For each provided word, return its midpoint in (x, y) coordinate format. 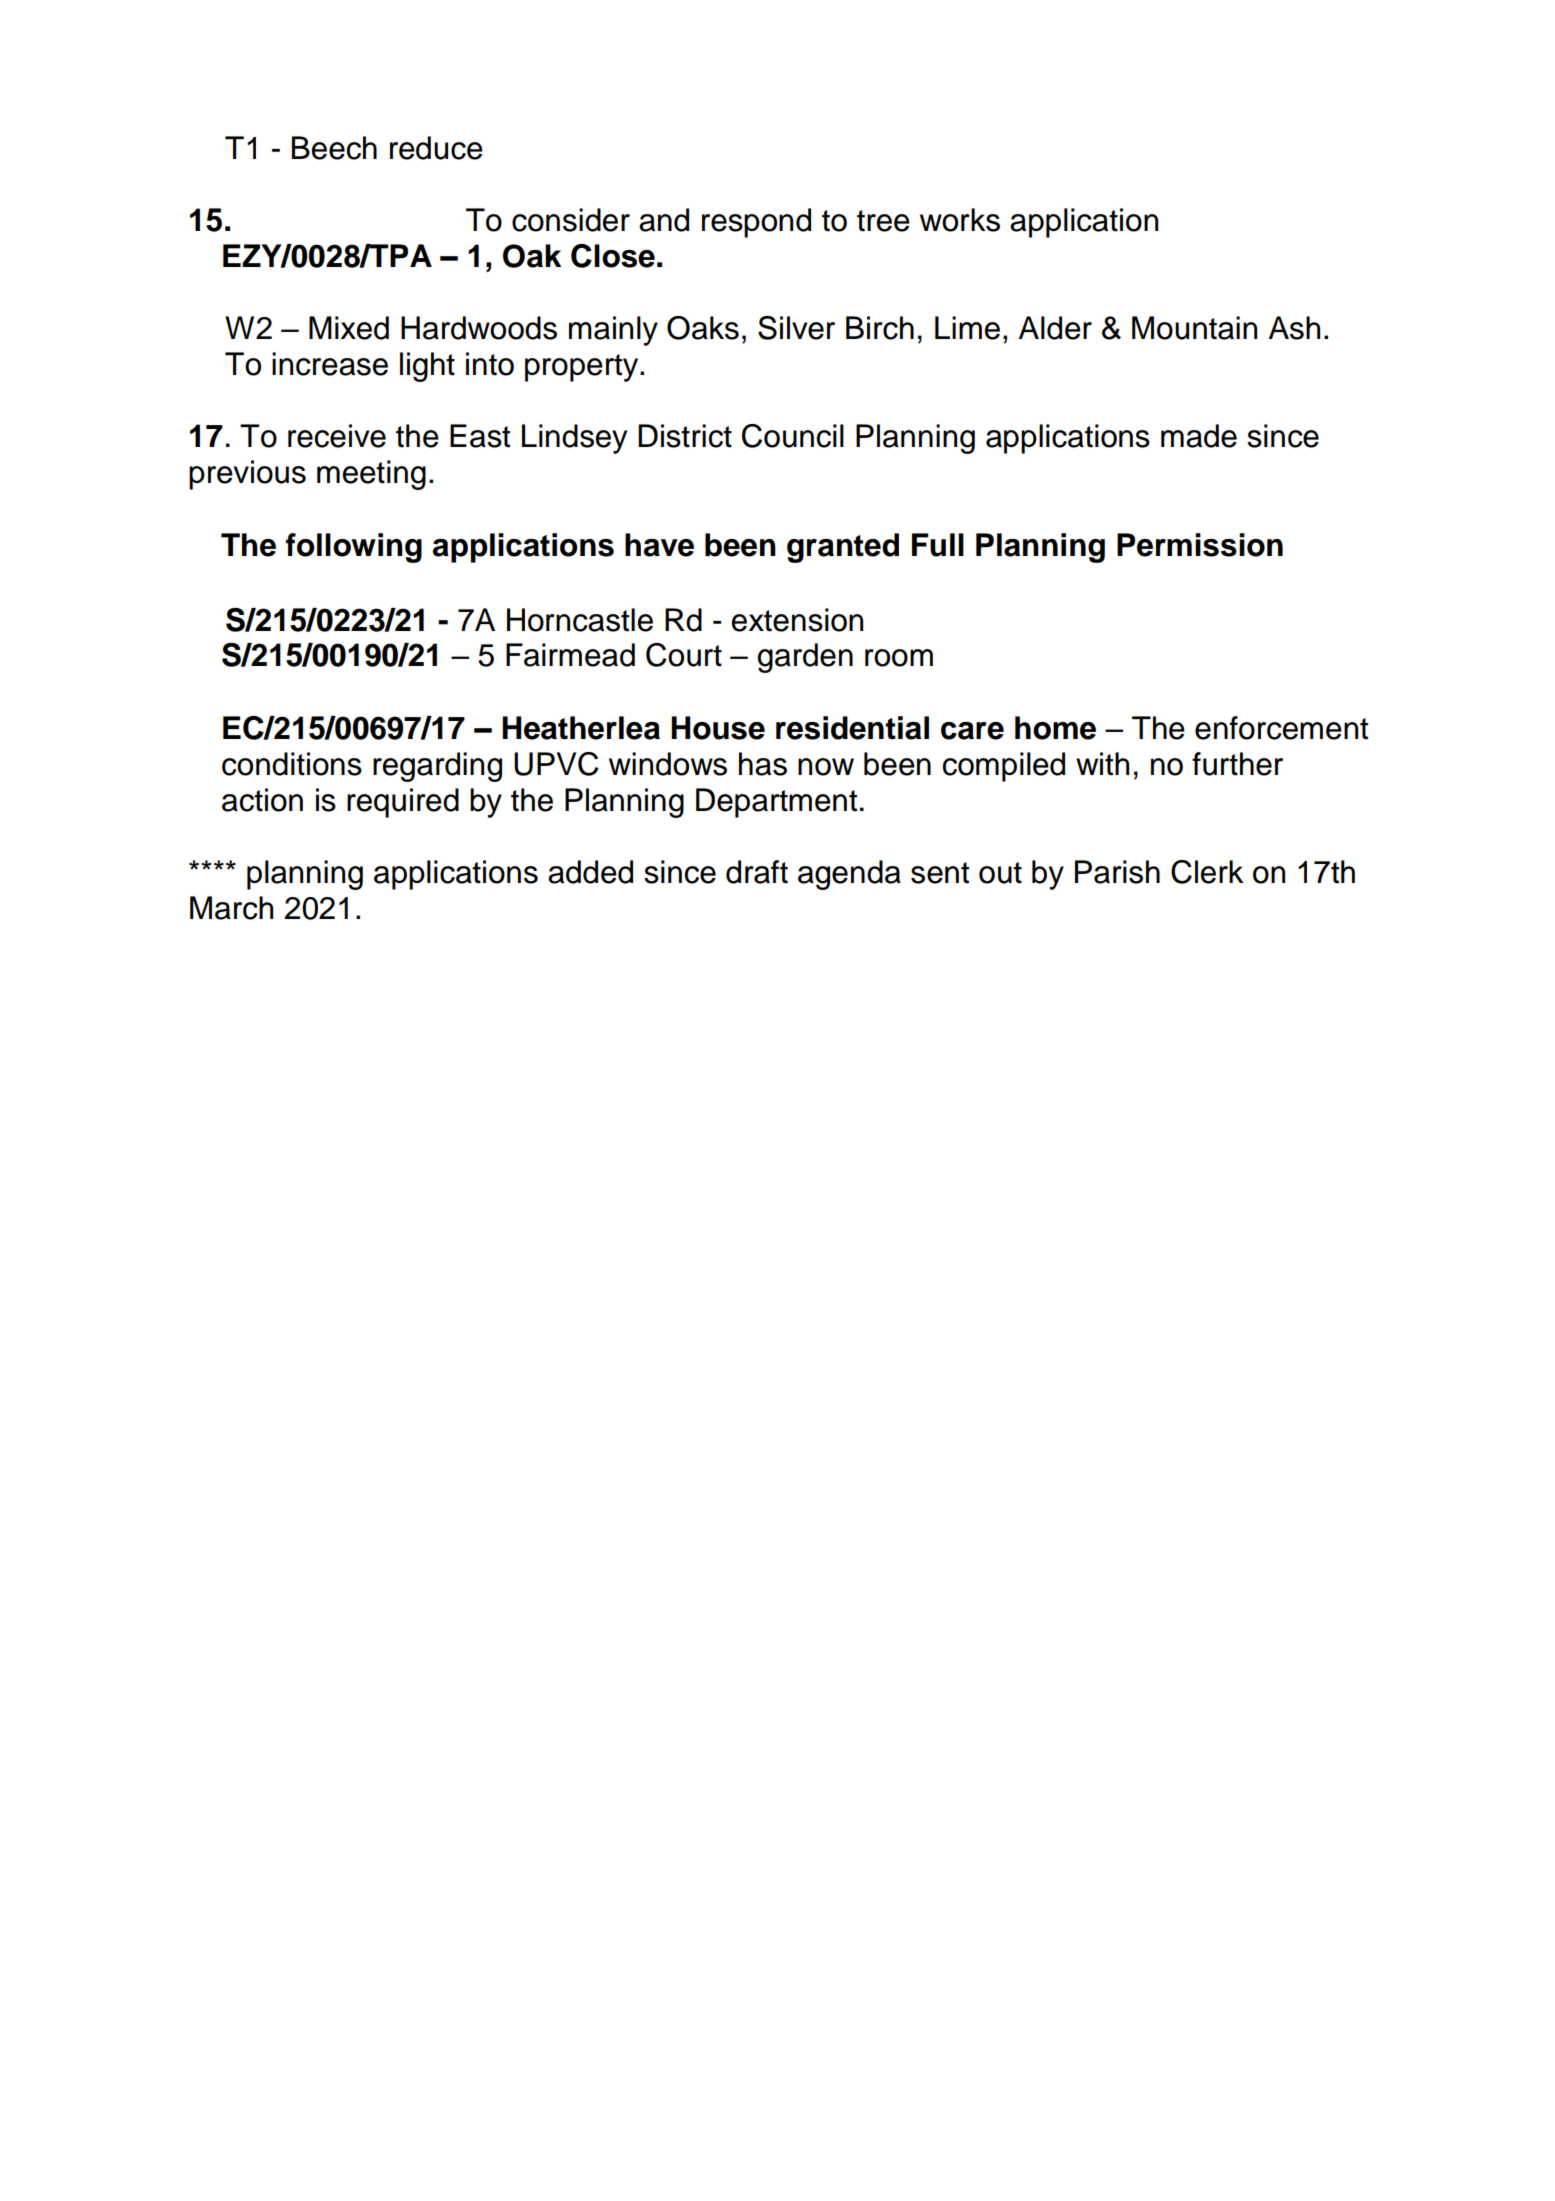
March (231, 908)
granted (843, 548)
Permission (1200, 545)
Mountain (1194, 328)
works (960, 220)
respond (756, 223)
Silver (796, 328)
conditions (292, 764)
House (718, 728)
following (354, 548)
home (1055, 728)
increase (330, 364)
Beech (334, 148)
